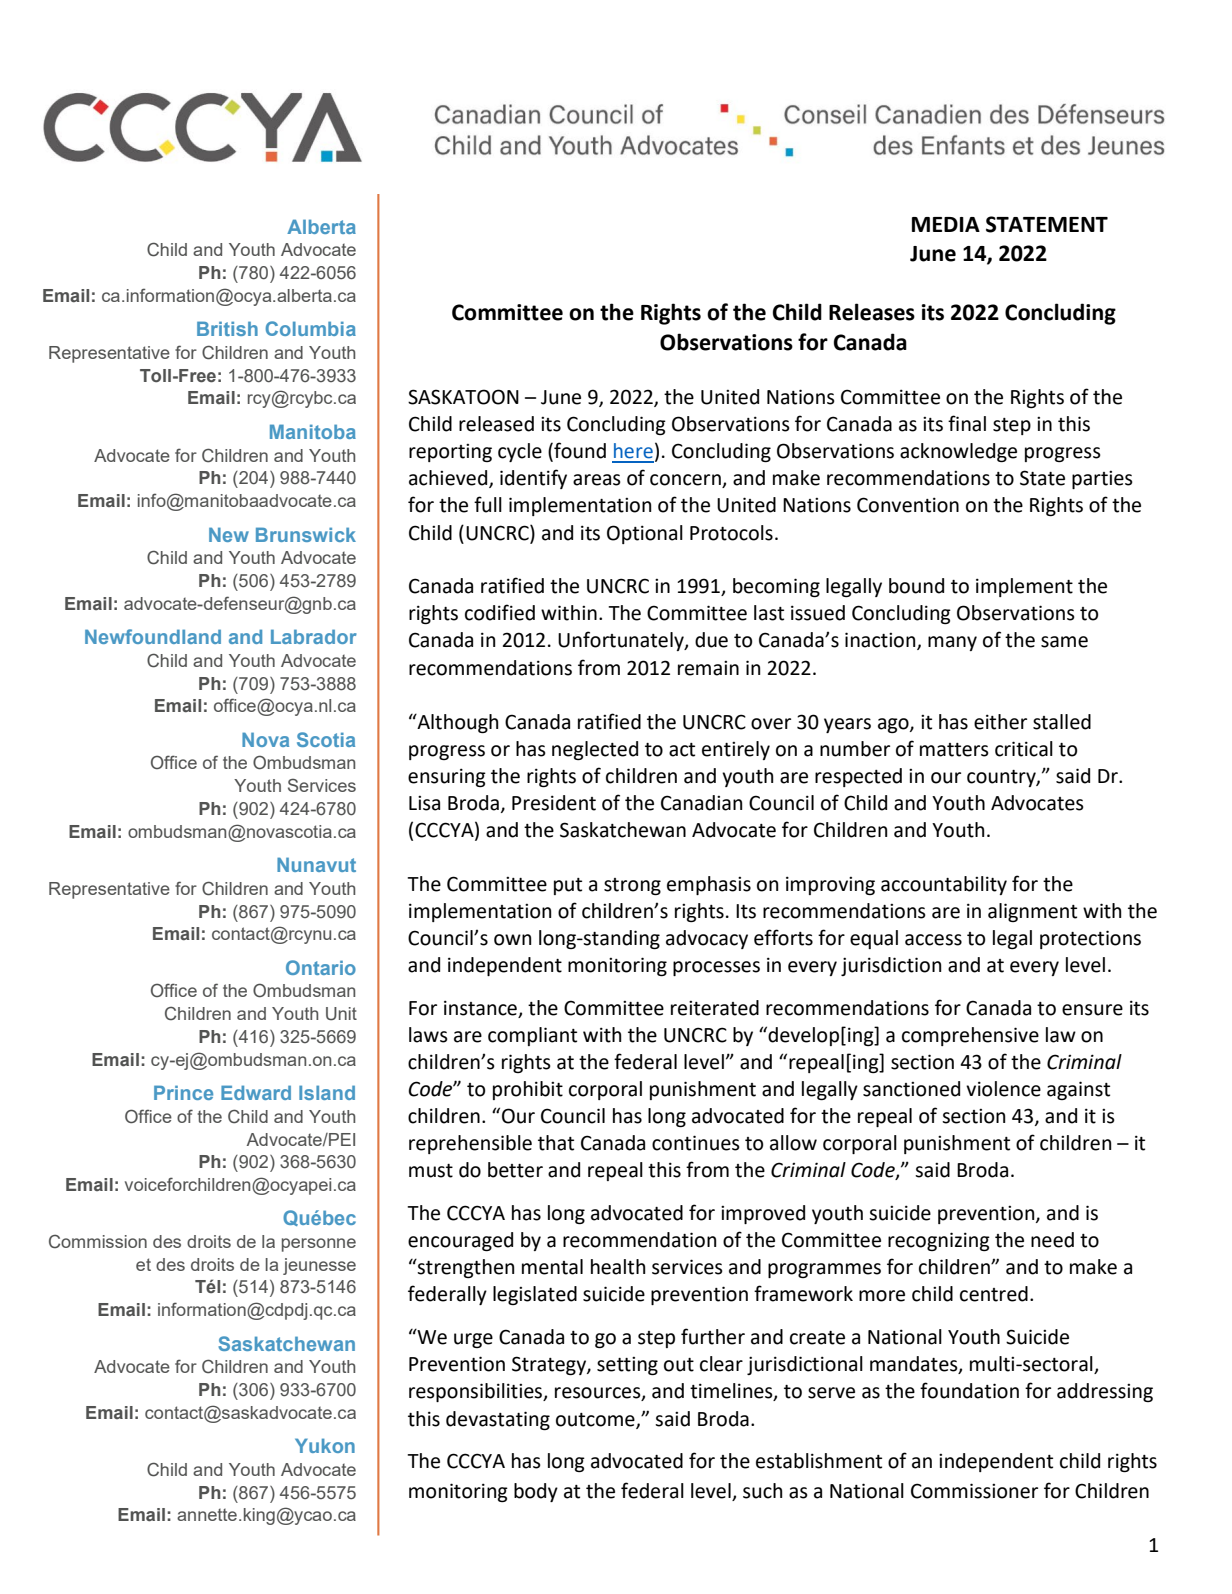  I want to click on Columbia, so click(311, 328).
